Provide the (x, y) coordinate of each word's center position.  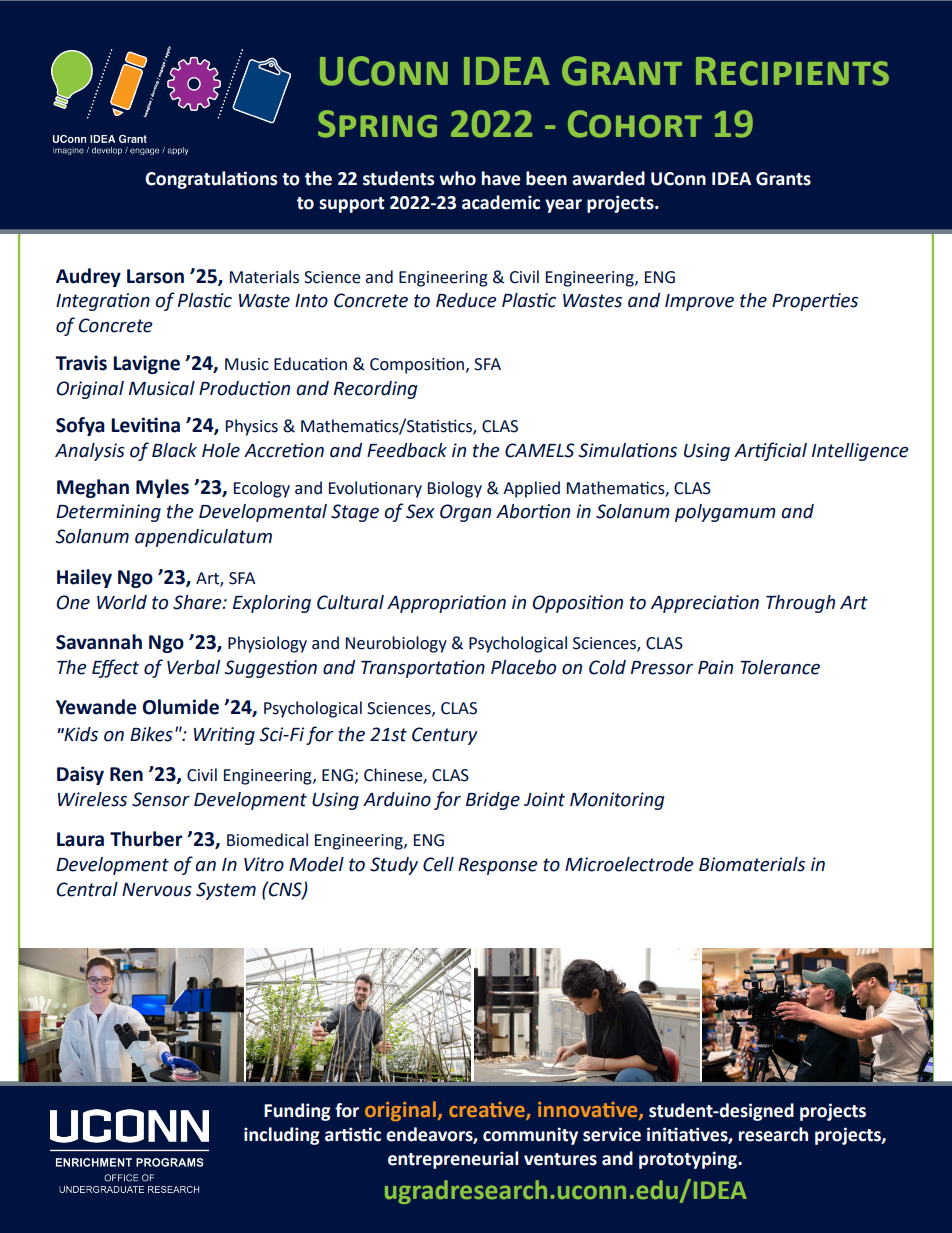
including (282, 1136)
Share (198, 602)
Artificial (770, 451)
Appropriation (446, 604)
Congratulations (211, 180)
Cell (438, 864)
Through (800, 604)
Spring (377, 124)
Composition (418, 365)
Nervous (157, 890)
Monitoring (617, 801)
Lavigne (146, 364)
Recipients (792, 71)
